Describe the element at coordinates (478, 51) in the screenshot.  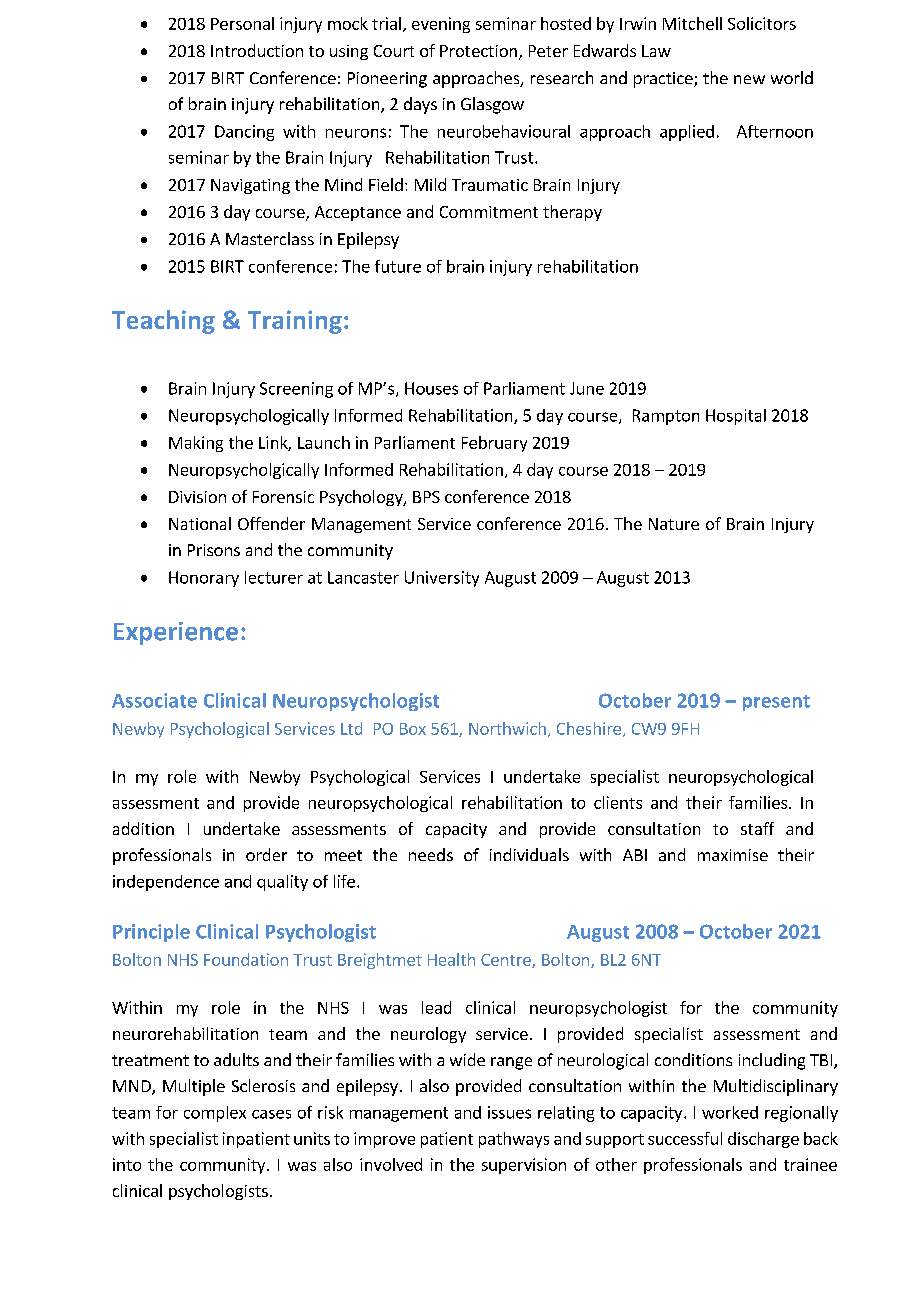
I see `Protection` at that location.
